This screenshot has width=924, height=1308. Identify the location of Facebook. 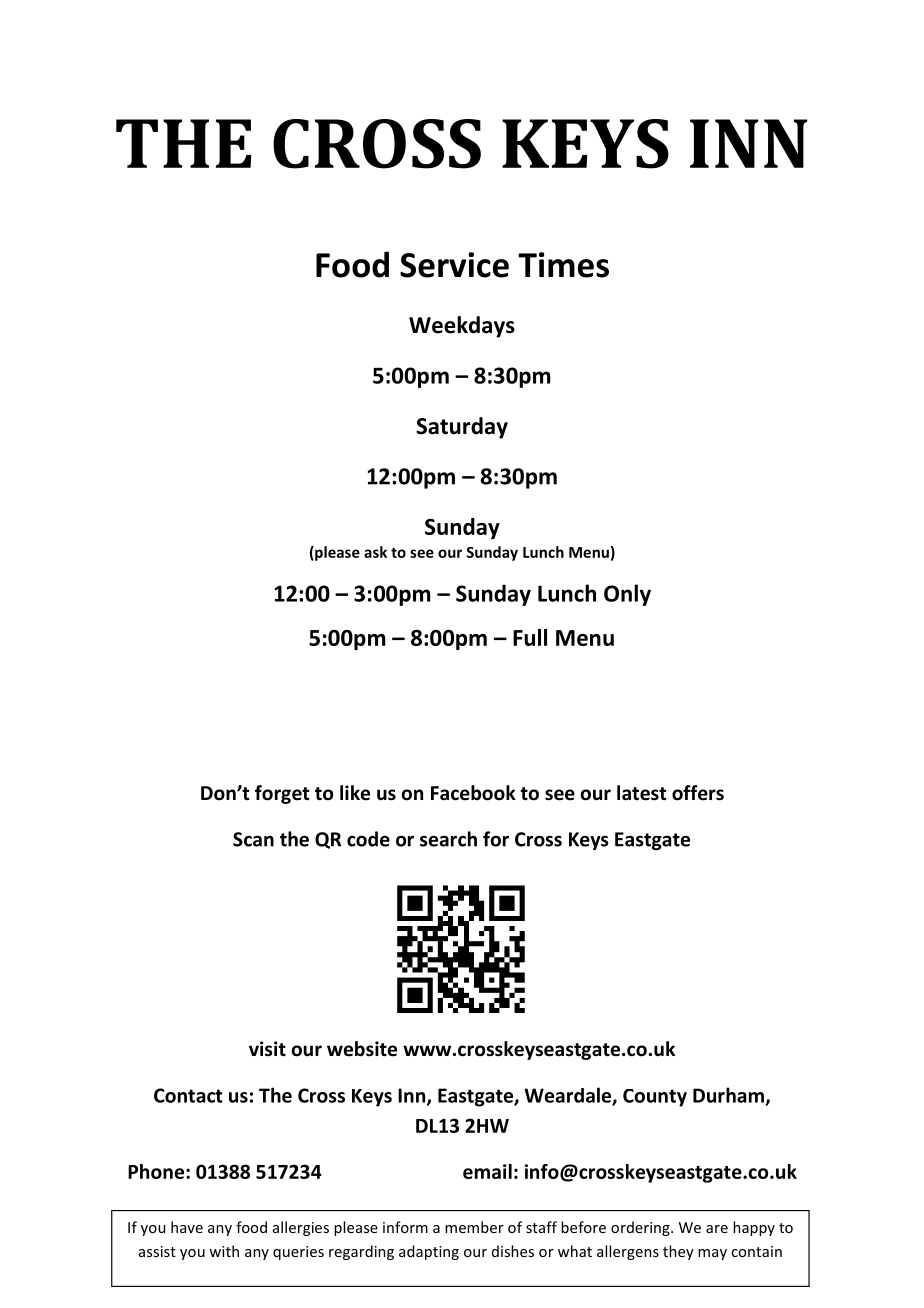
(473, 793).
